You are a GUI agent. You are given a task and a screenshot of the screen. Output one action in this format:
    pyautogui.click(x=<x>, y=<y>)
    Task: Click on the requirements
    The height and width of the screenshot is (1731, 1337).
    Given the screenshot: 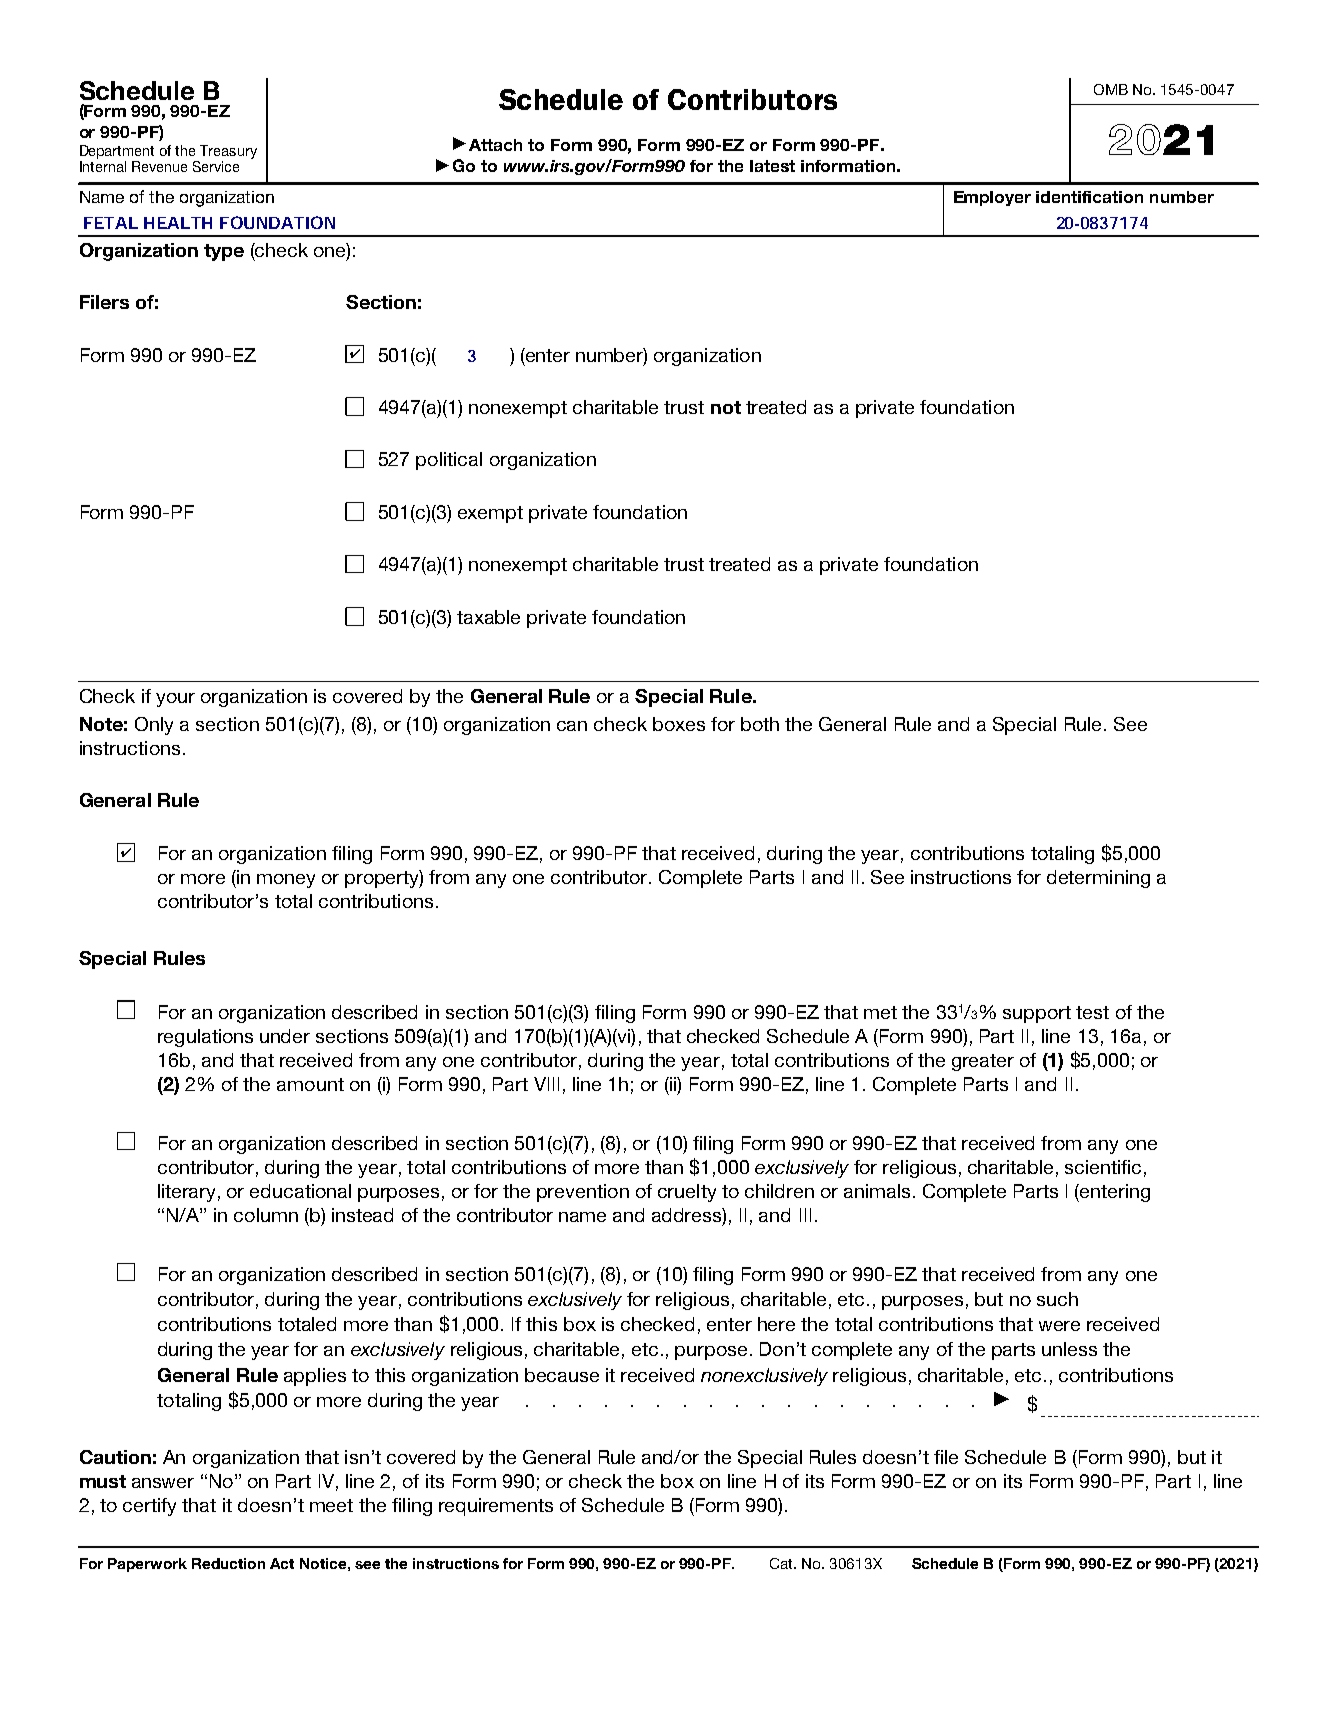 What is the action you would take?
    pyautogui.click(x=496, y=1507)
